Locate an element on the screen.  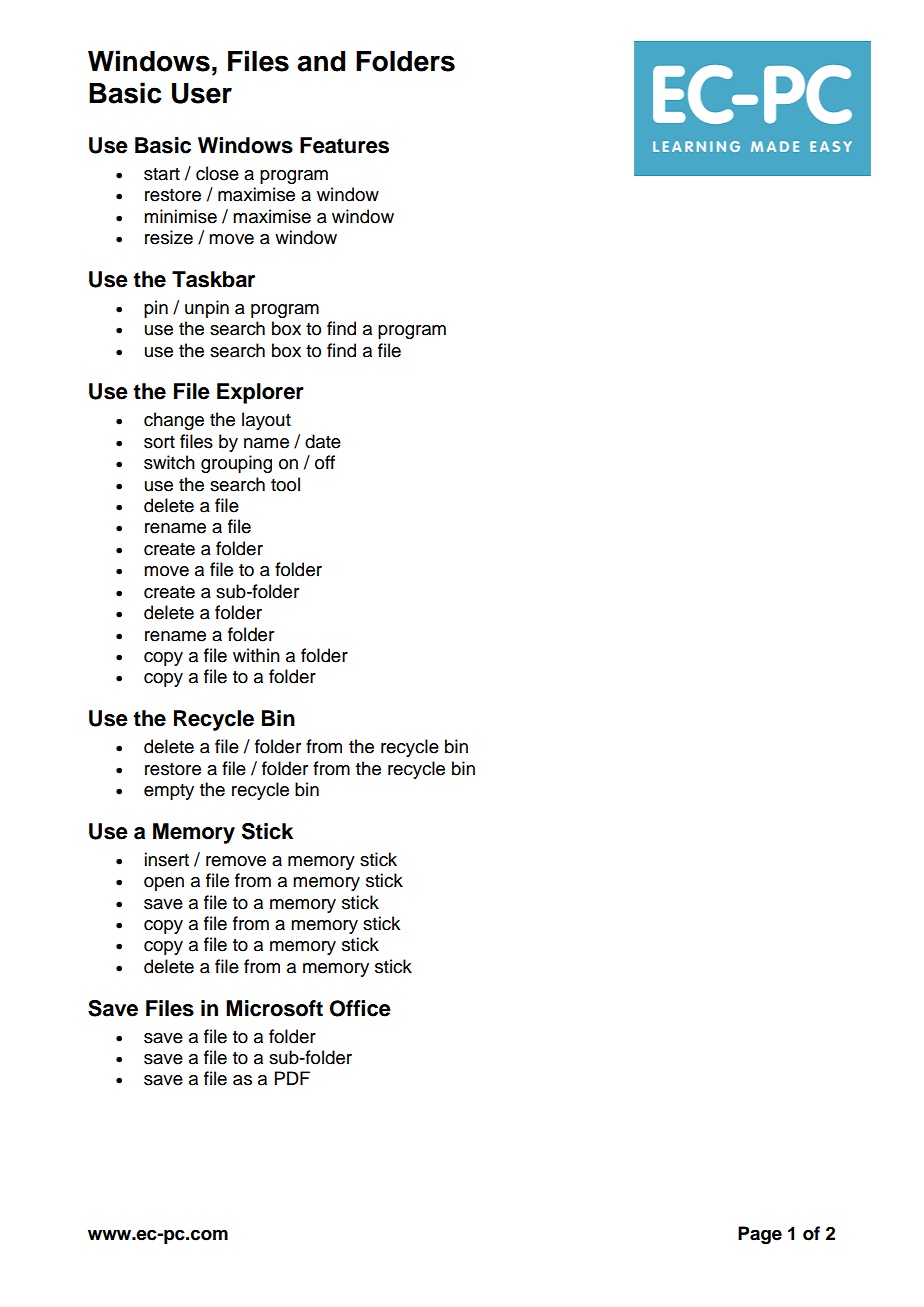
and is located at coordinates (321, 61).
